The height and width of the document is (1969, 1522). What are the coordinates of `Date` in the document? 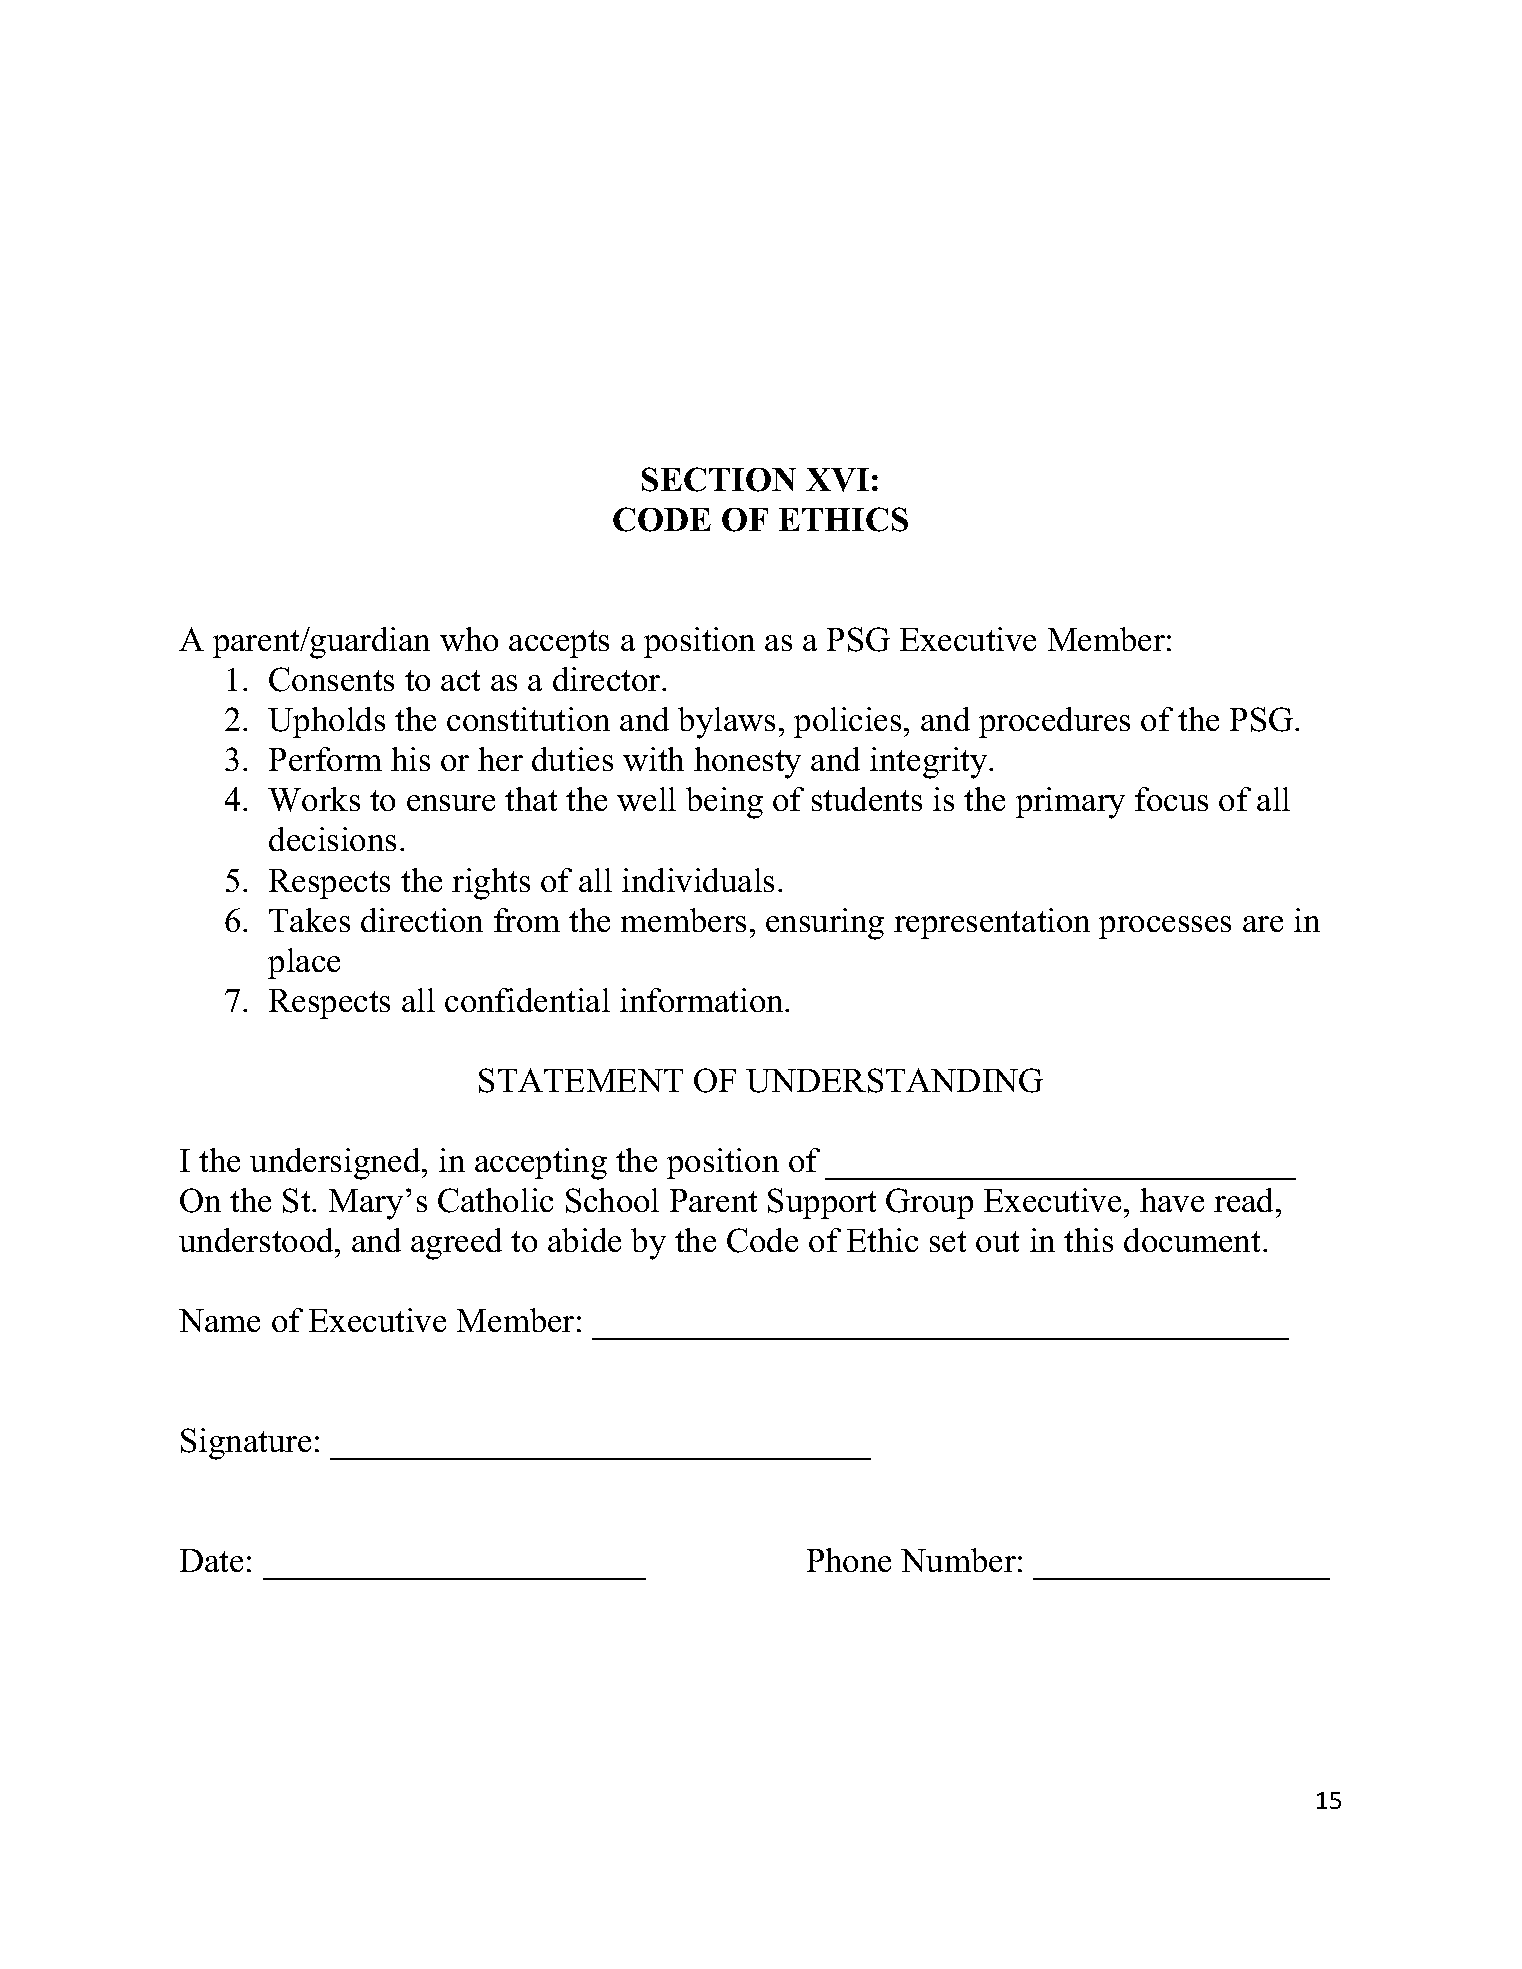 It's located at (211, 1560).
